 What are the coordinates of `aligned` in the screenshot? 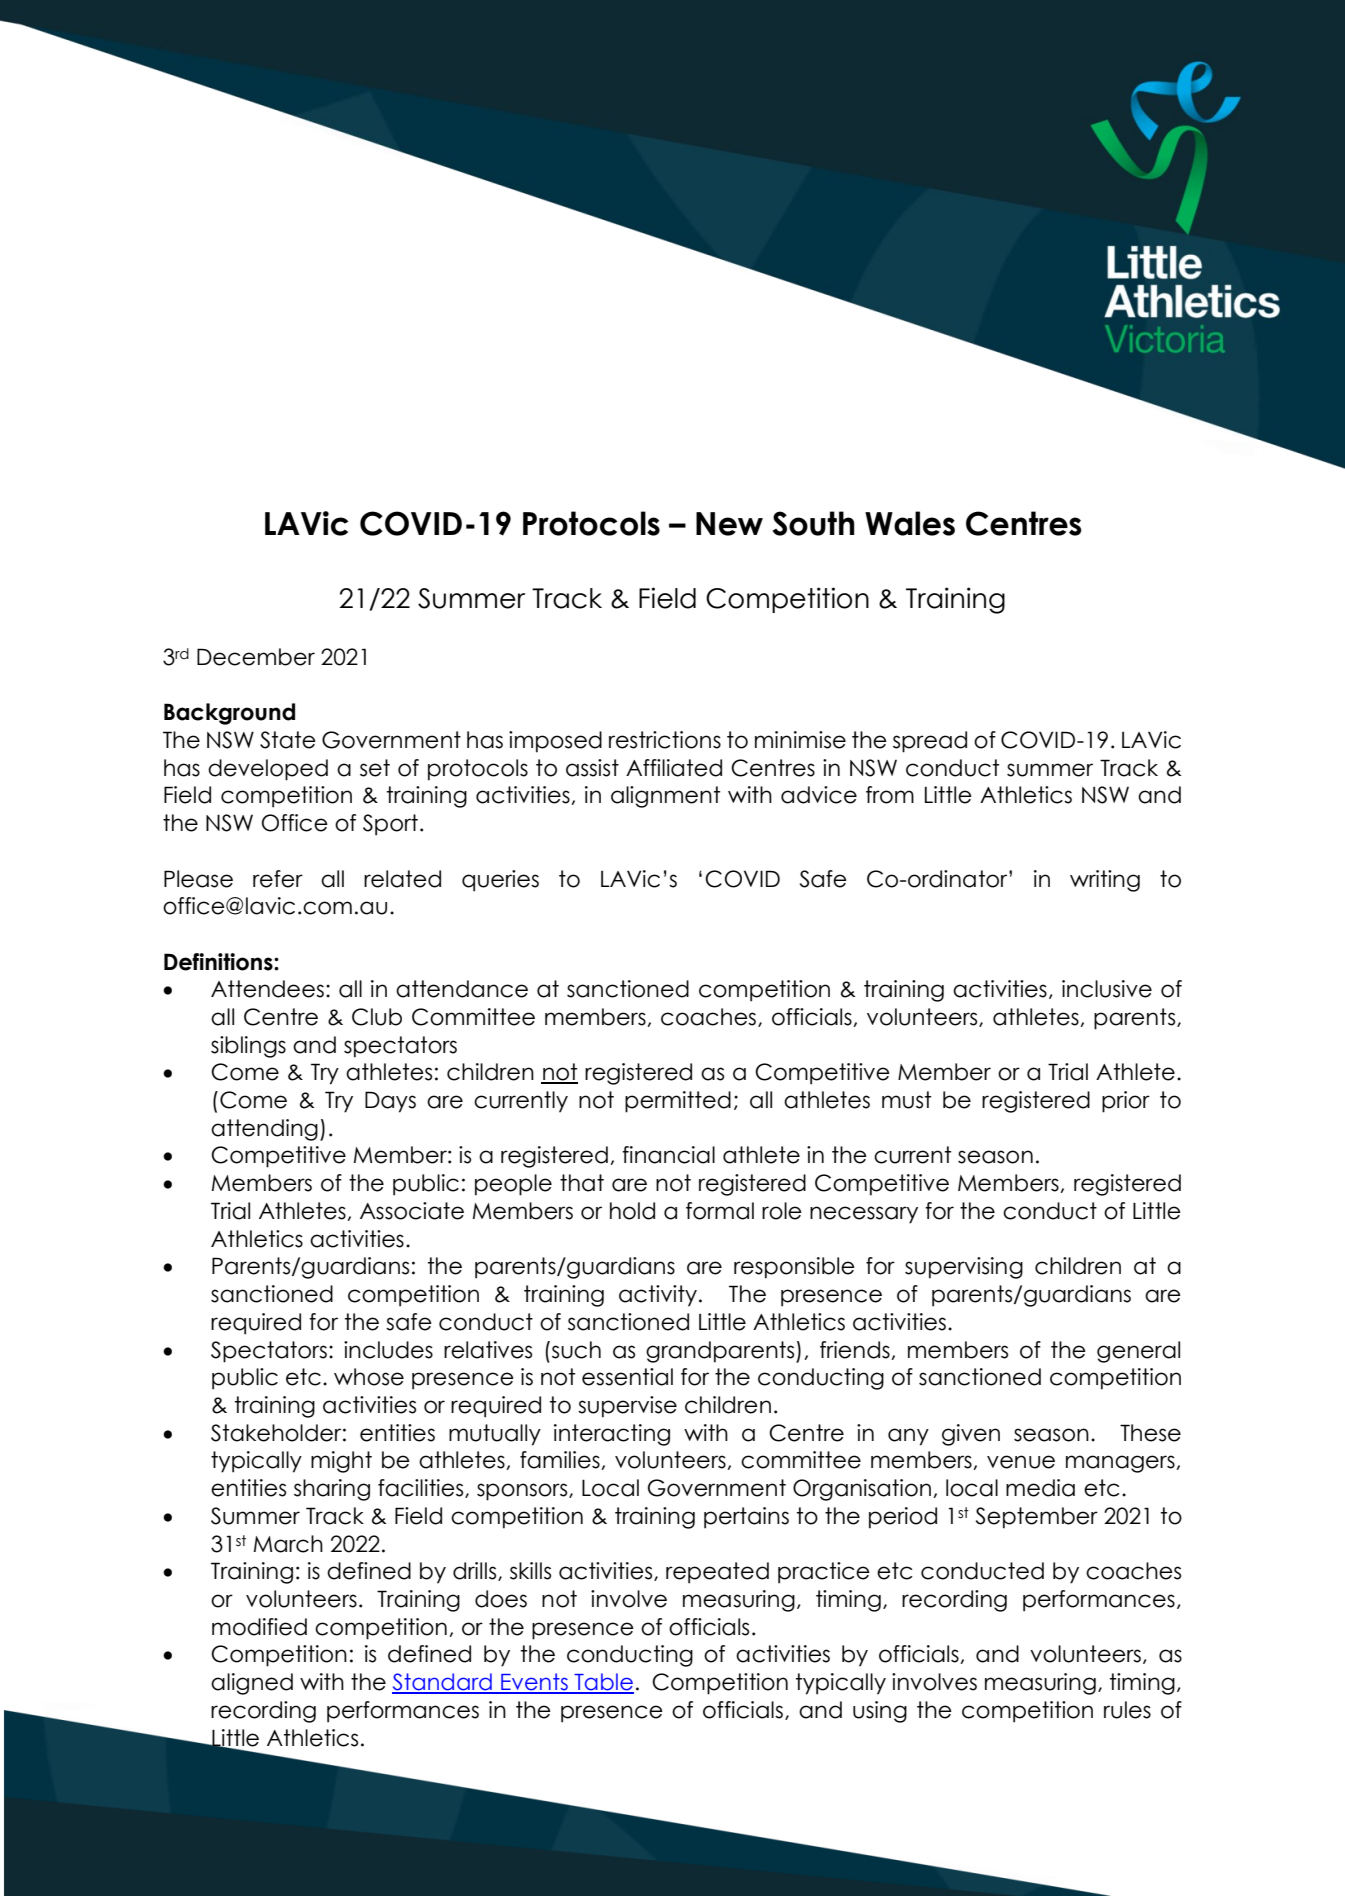 It's located at (252, 1684).
